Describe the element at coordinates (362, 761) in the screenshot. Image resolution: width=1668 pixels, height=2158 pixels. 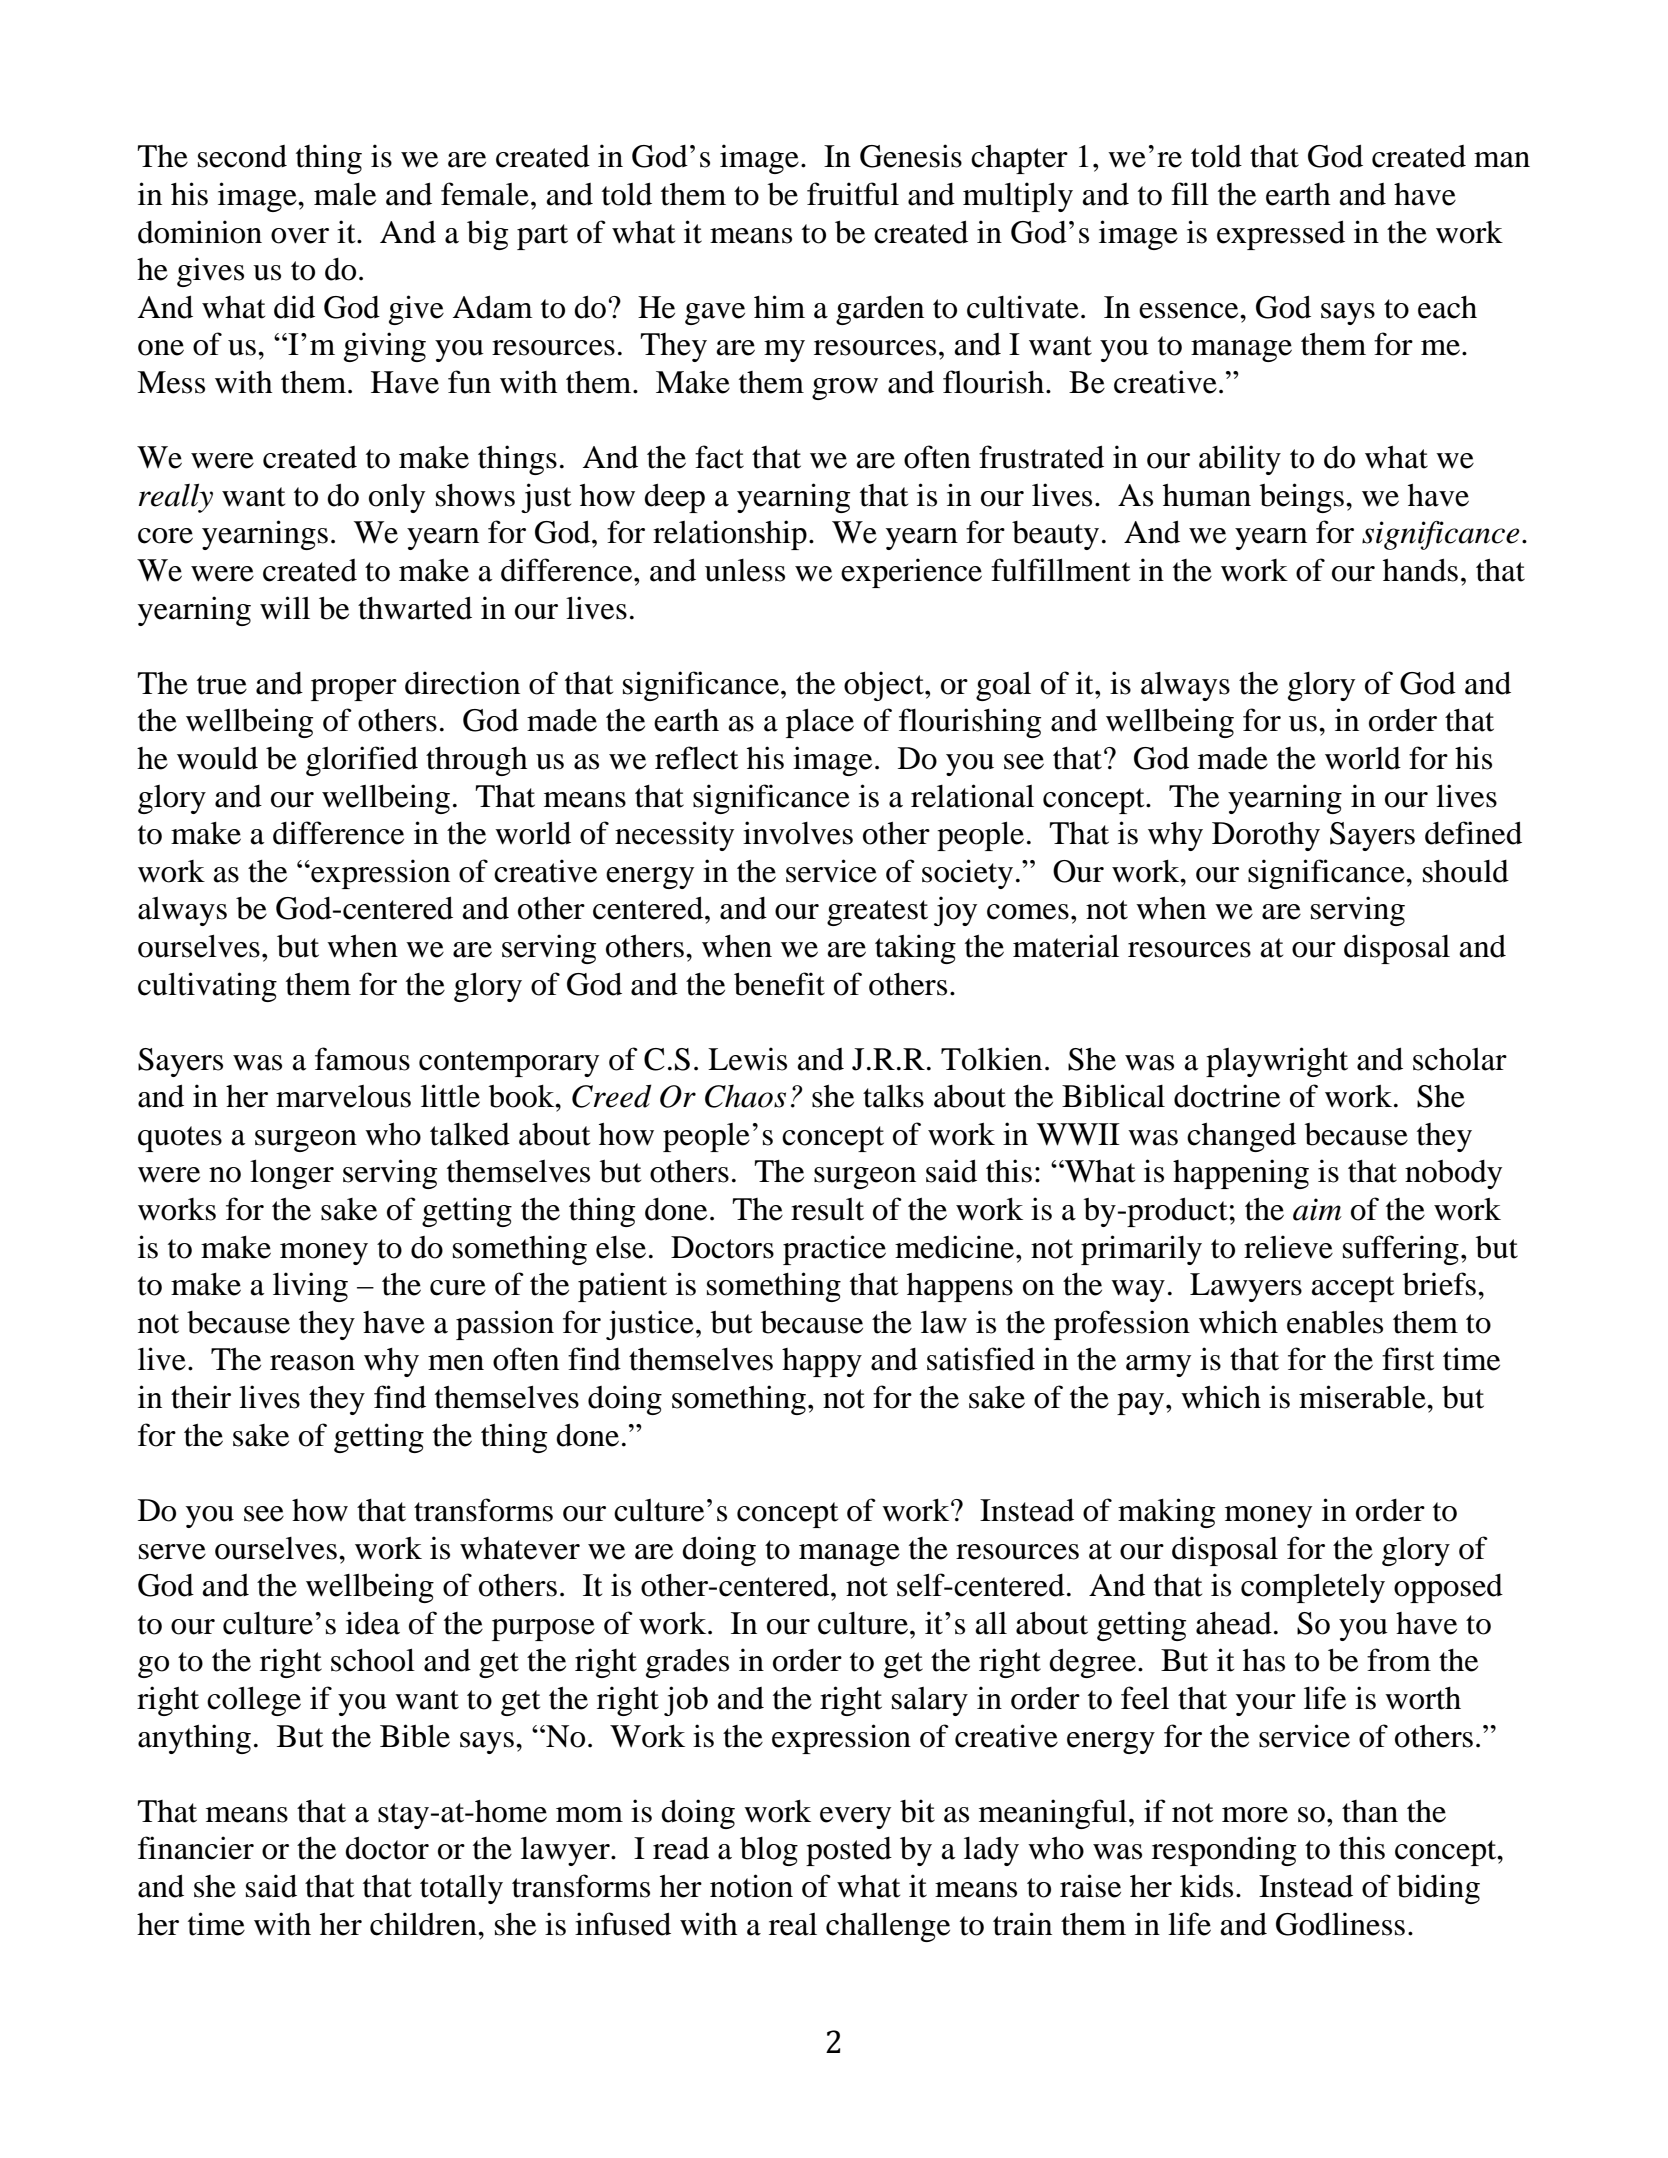
I see `glorified` at that location.
